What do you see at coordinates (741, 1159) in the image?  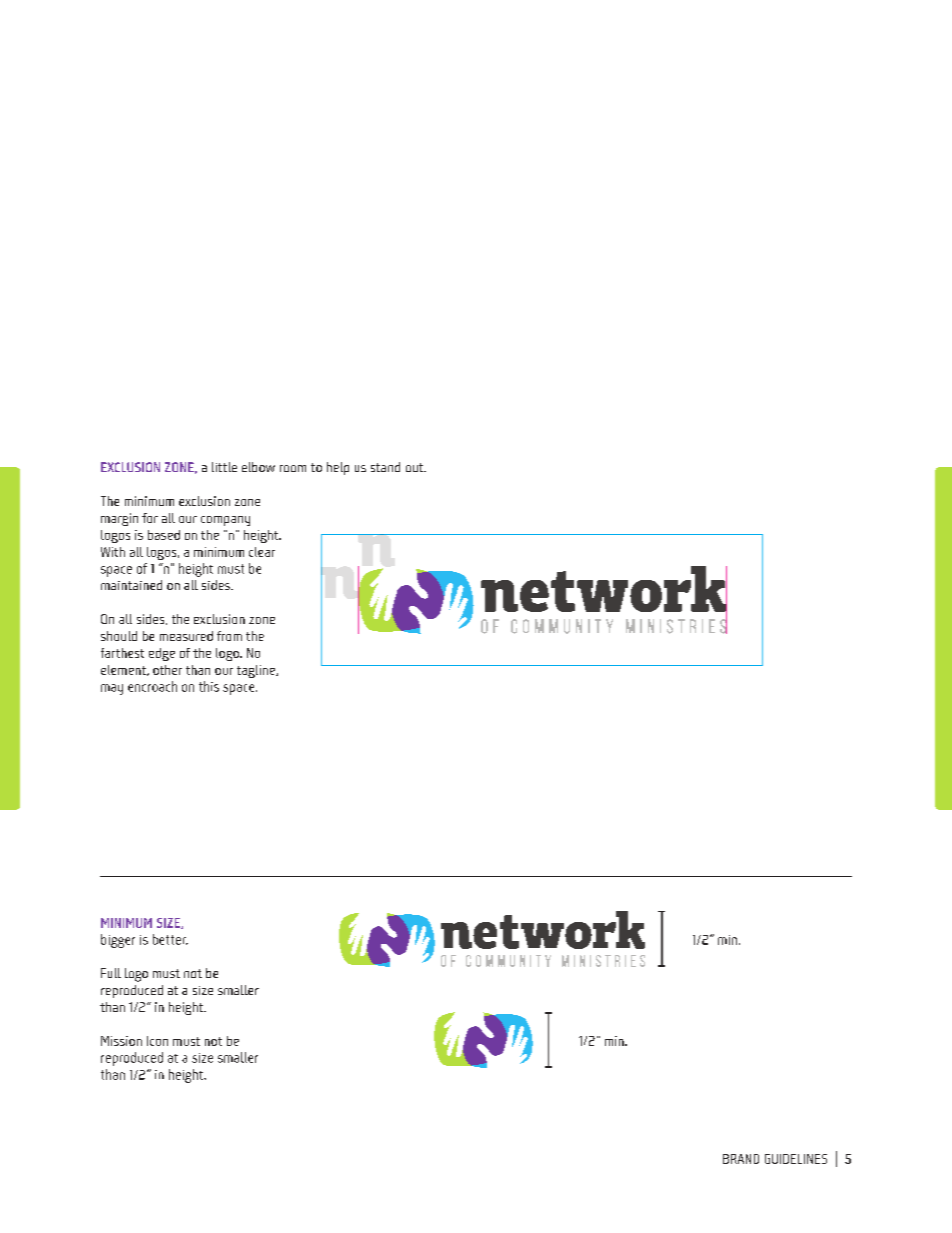 I see `BRAND` at bounding box center [741, 1159].
